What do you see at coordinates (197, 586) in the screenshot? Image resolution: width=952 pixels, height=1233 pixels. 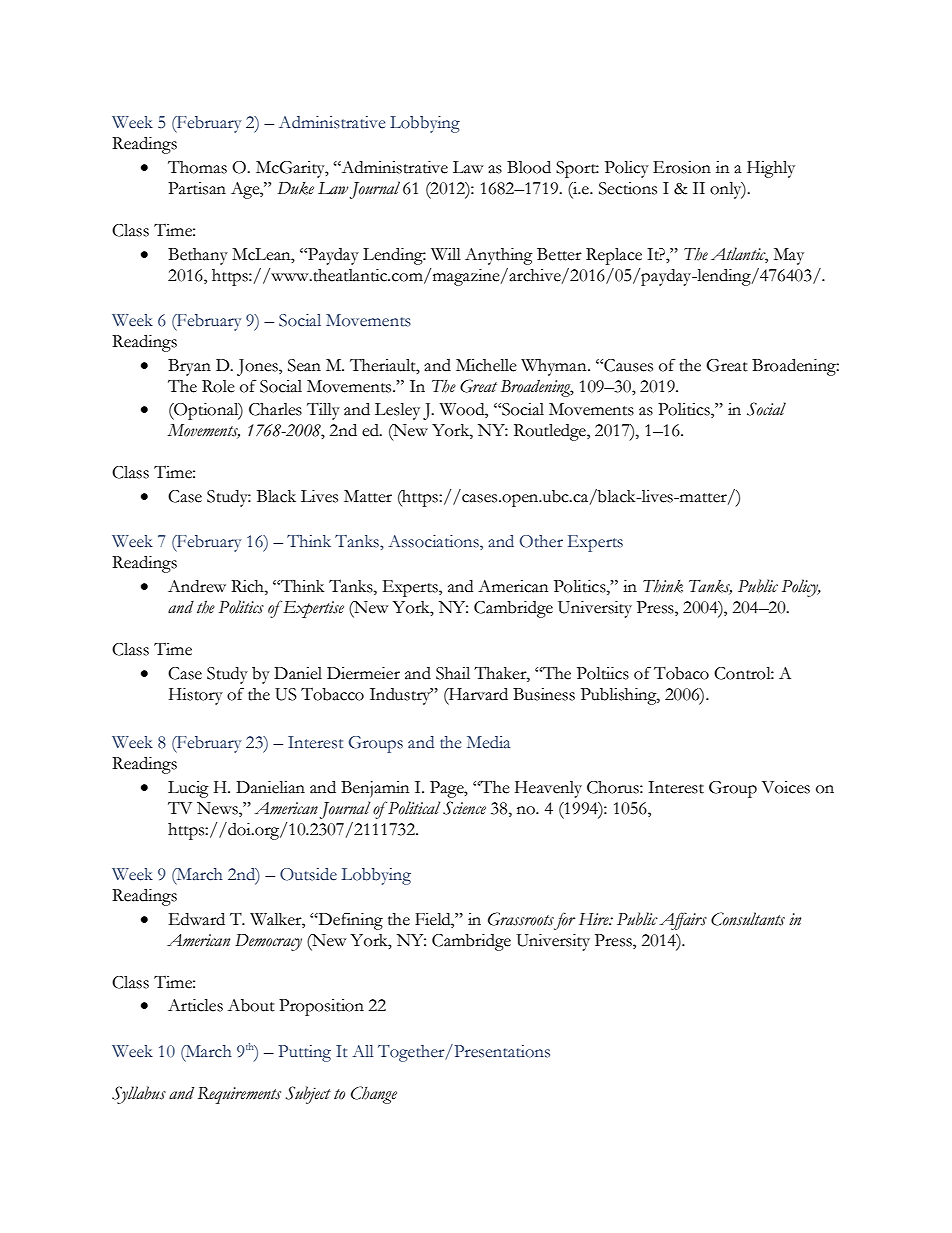 I see `Andrew` at bounding box center [197, 586].
